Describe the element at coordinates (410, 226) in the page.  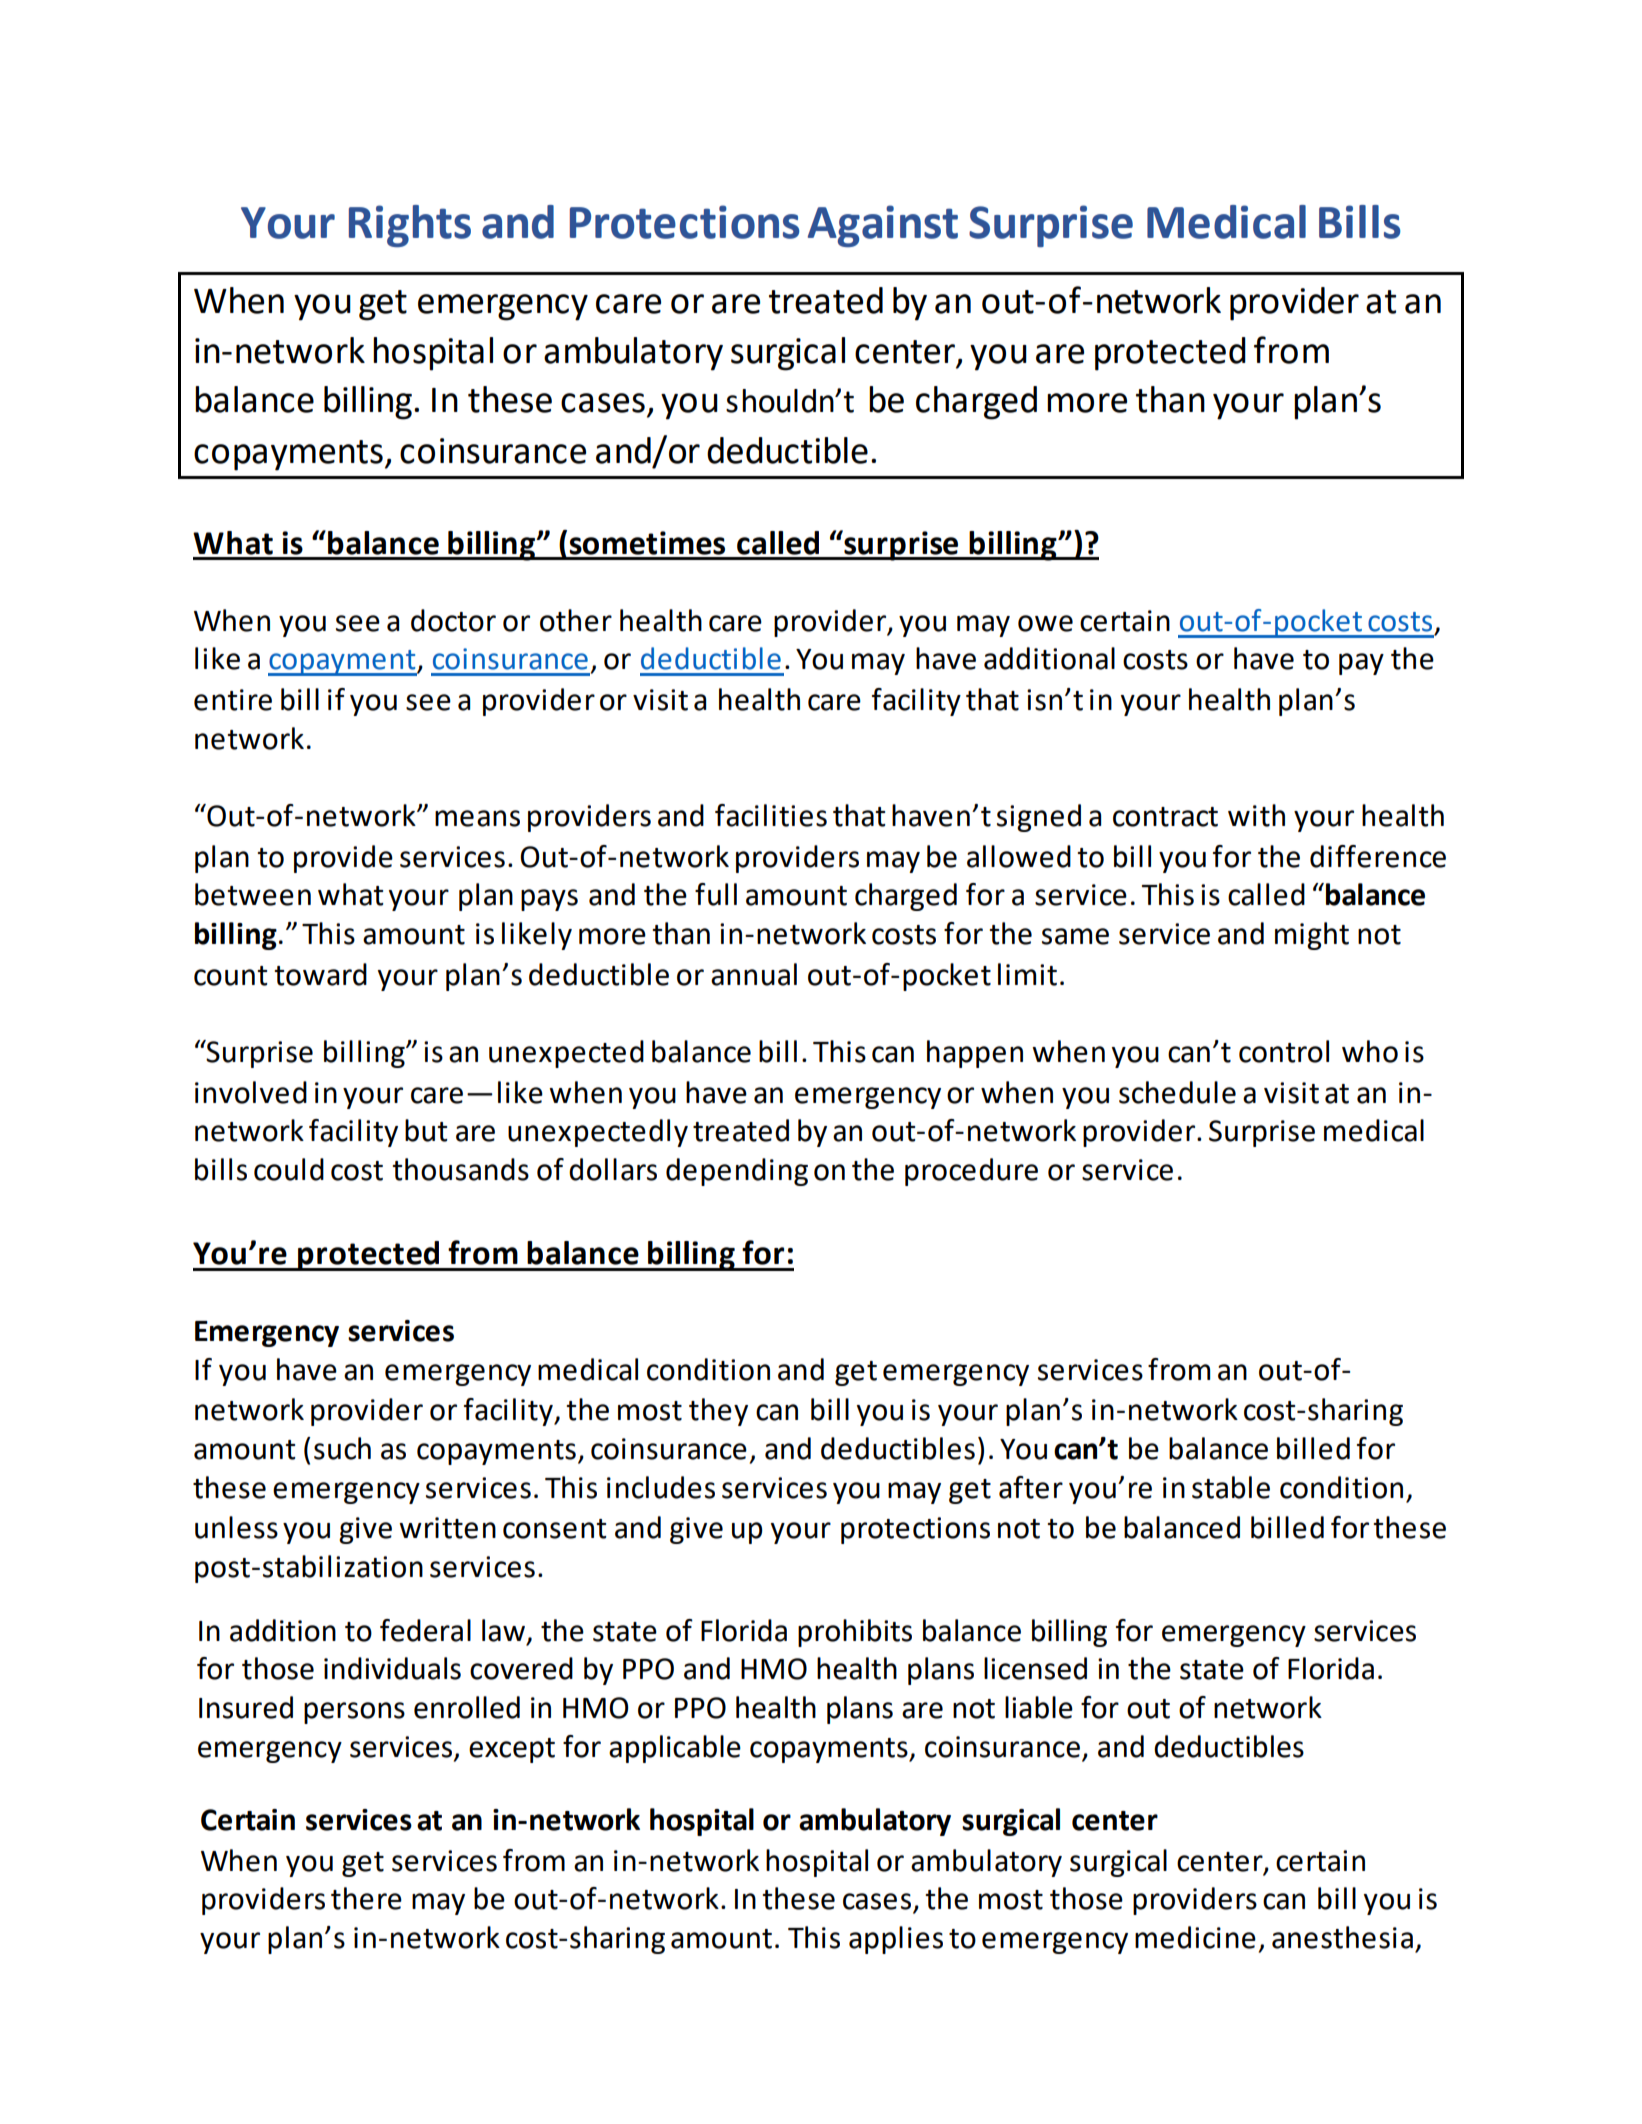
I see `Rights` at that location.
